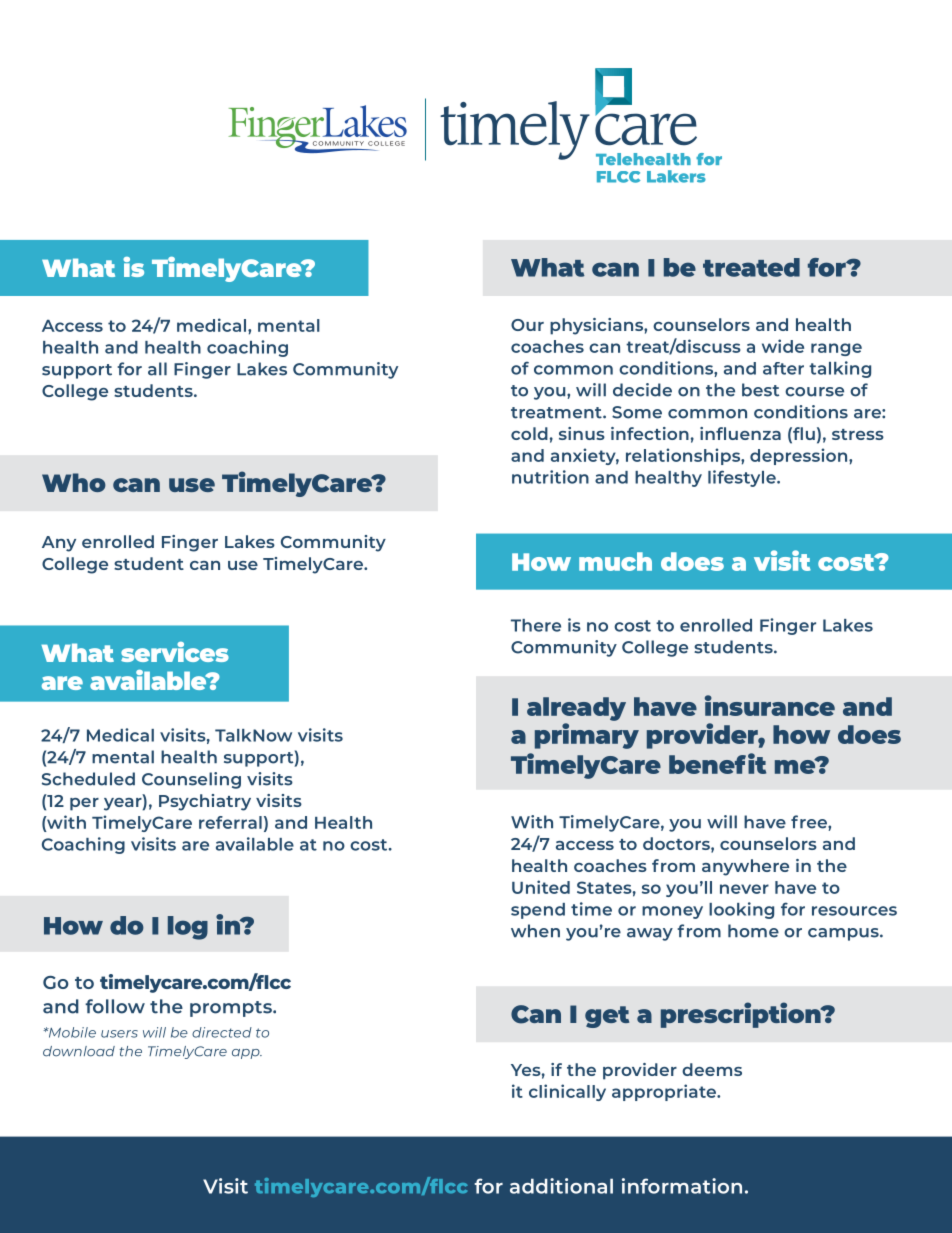 The width and height of the image is (952, 1233). Describe the element at coordinates (783, 346) in the image. I see `wide` at that location.
